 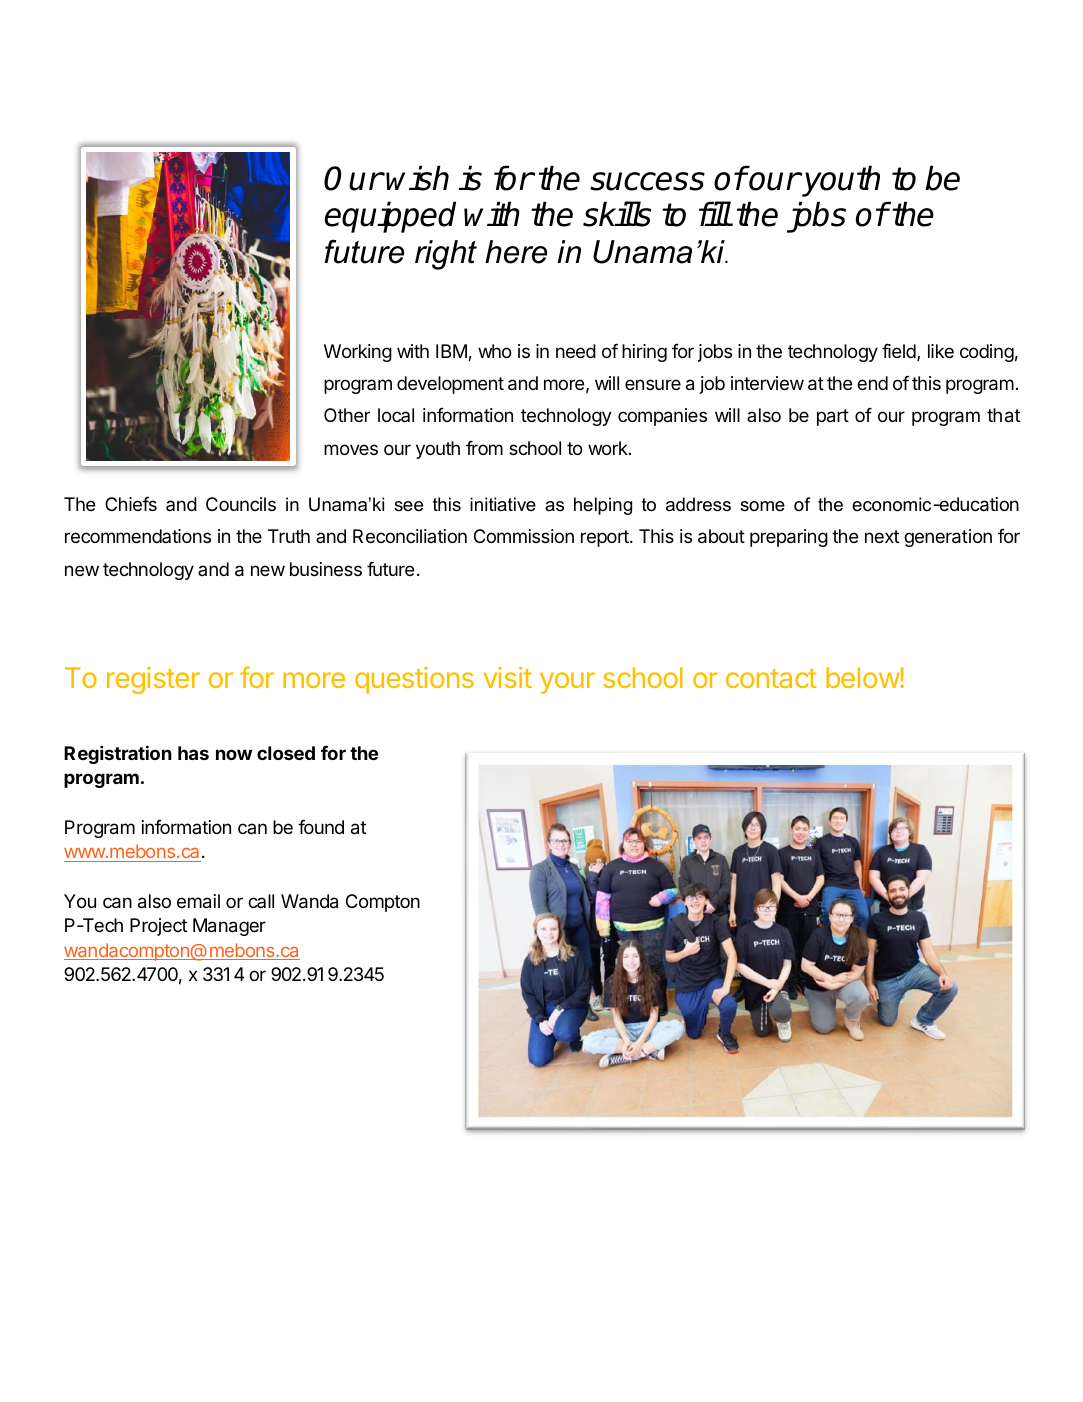 I want to click on skills, so click(x=617, y=214).
